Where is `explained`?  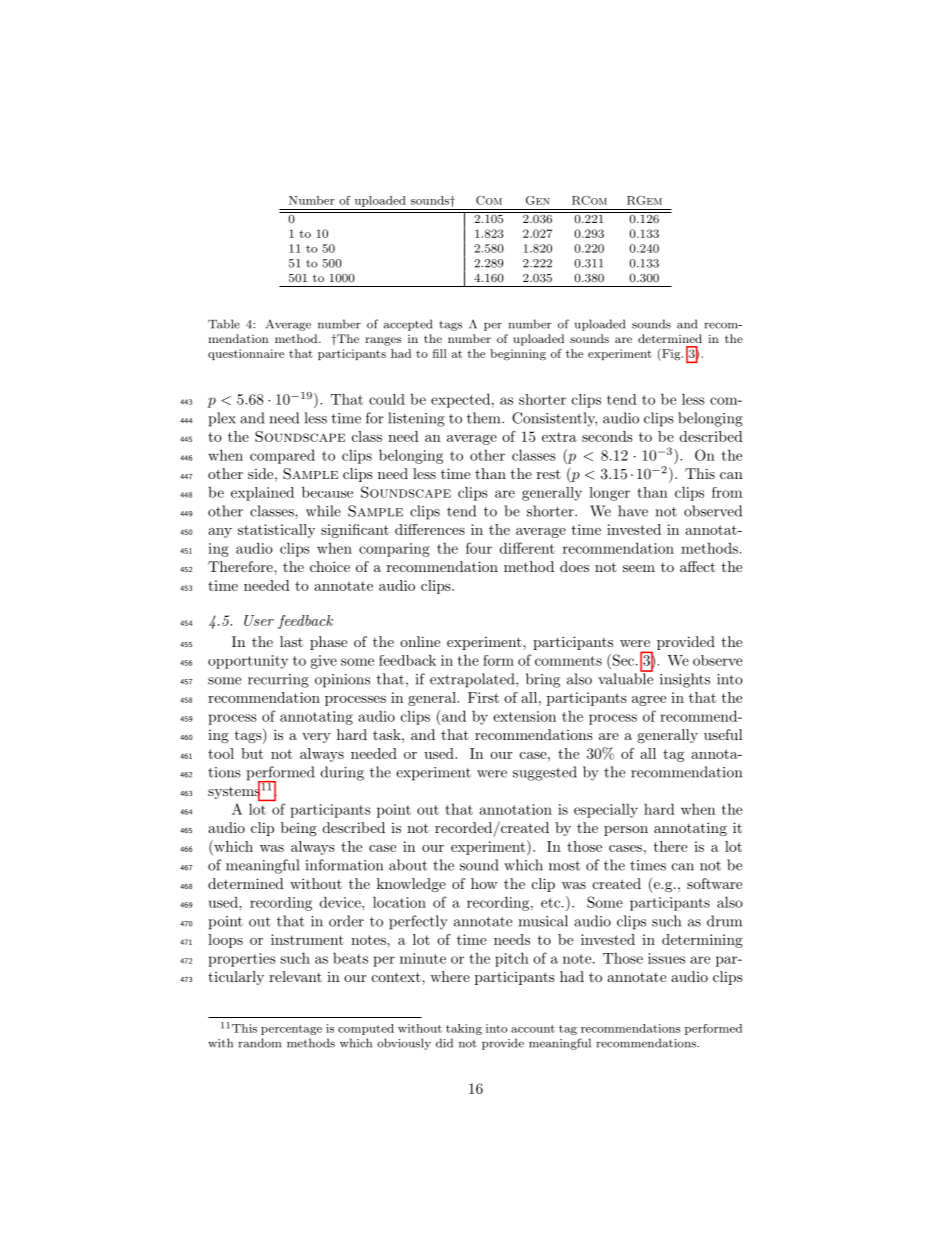 explained is located at coordinates (262, 494).
